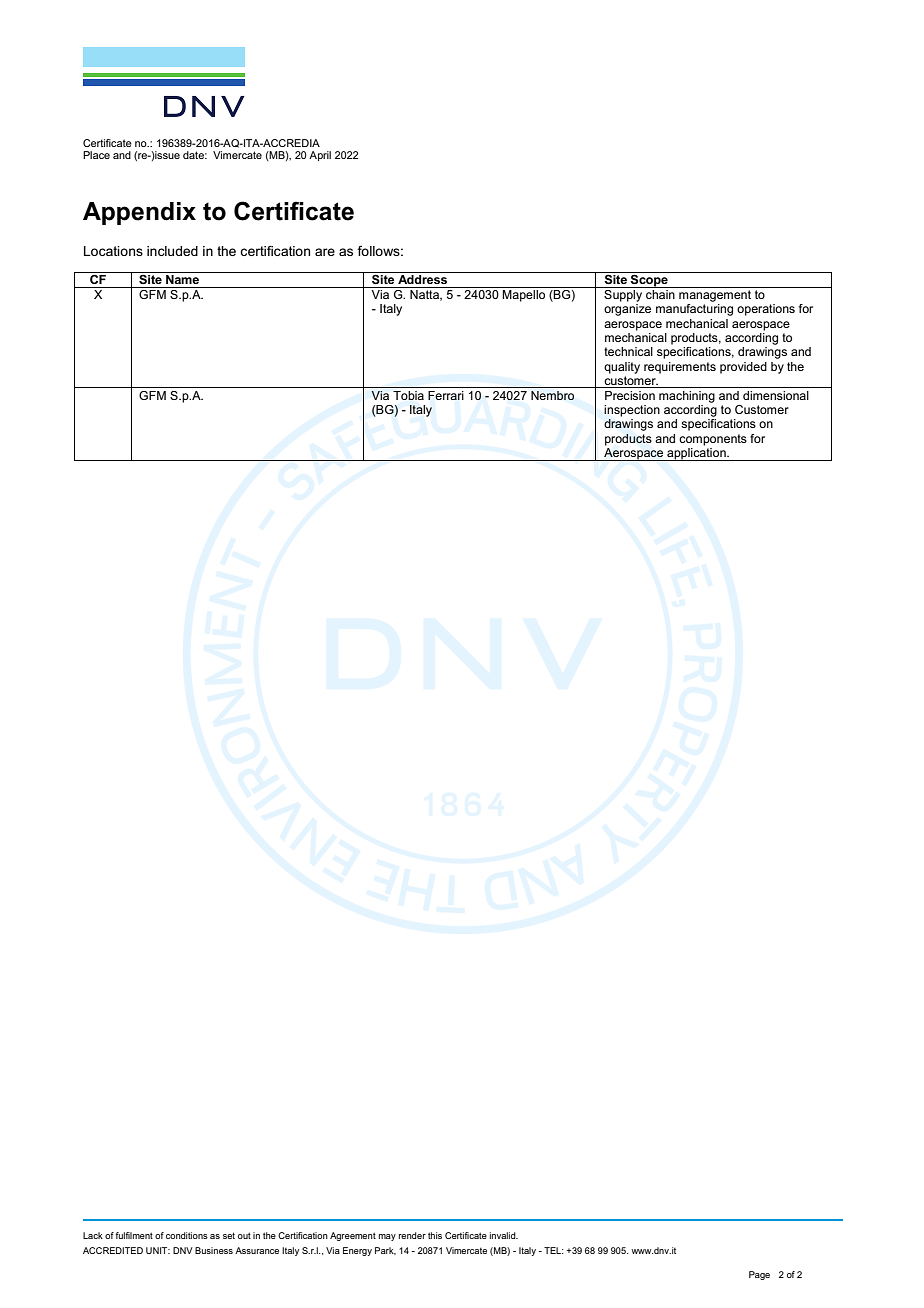 The width and height of the page is (924, 1308). Describe the element at coordinates (187, 1235) in the page. I see `conditions` at that location.
